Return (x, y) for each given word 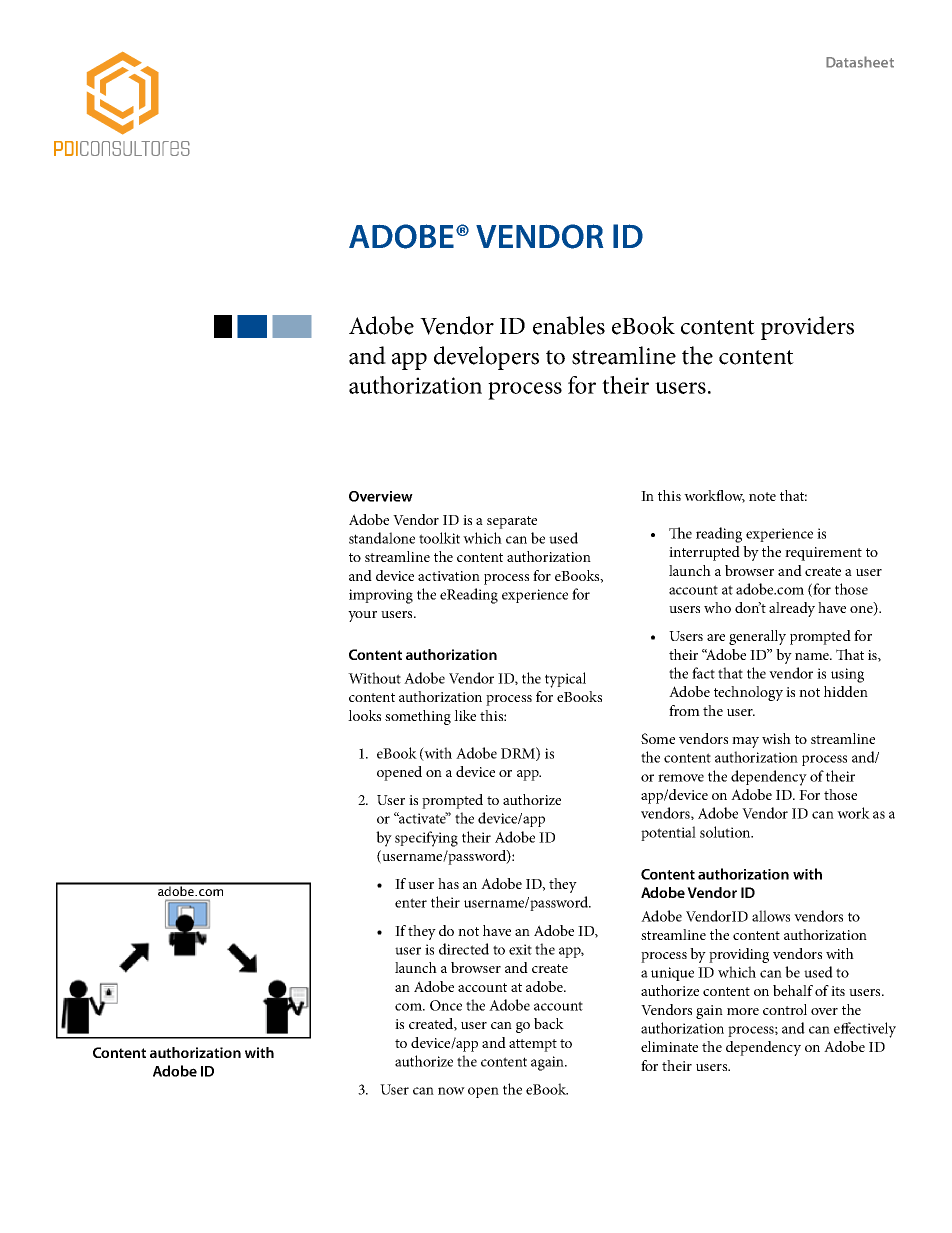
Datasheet (860, 62)
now (451, 1091)
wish (776, 738)
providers (807, 328)
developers (486, 358)
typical (565, 680)
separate (512, 522)
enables (569, 325)
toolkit (439, 538)
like (465, 715)
